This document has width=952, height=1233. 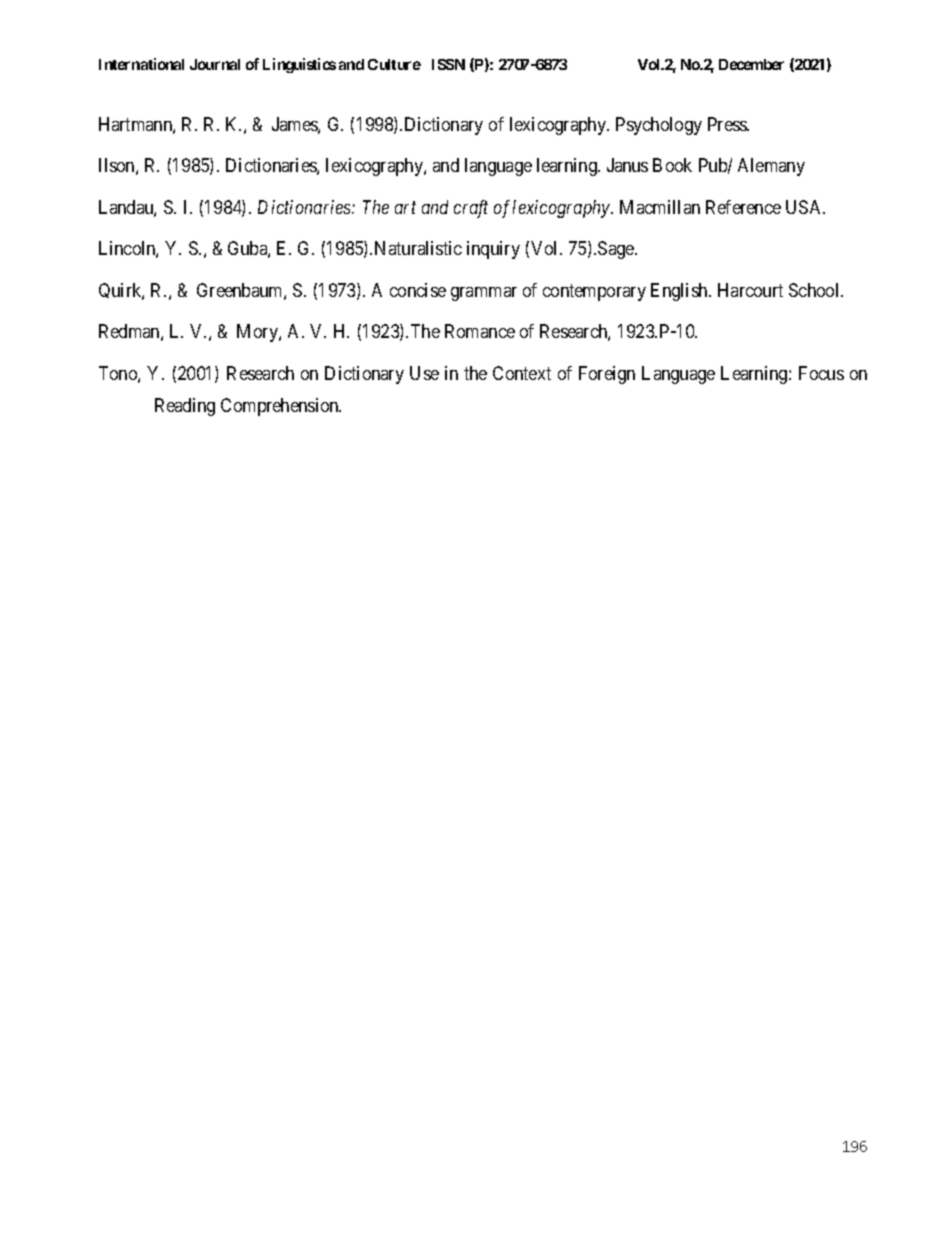 I want to click on ISSN, so click(x=448, y=64).
